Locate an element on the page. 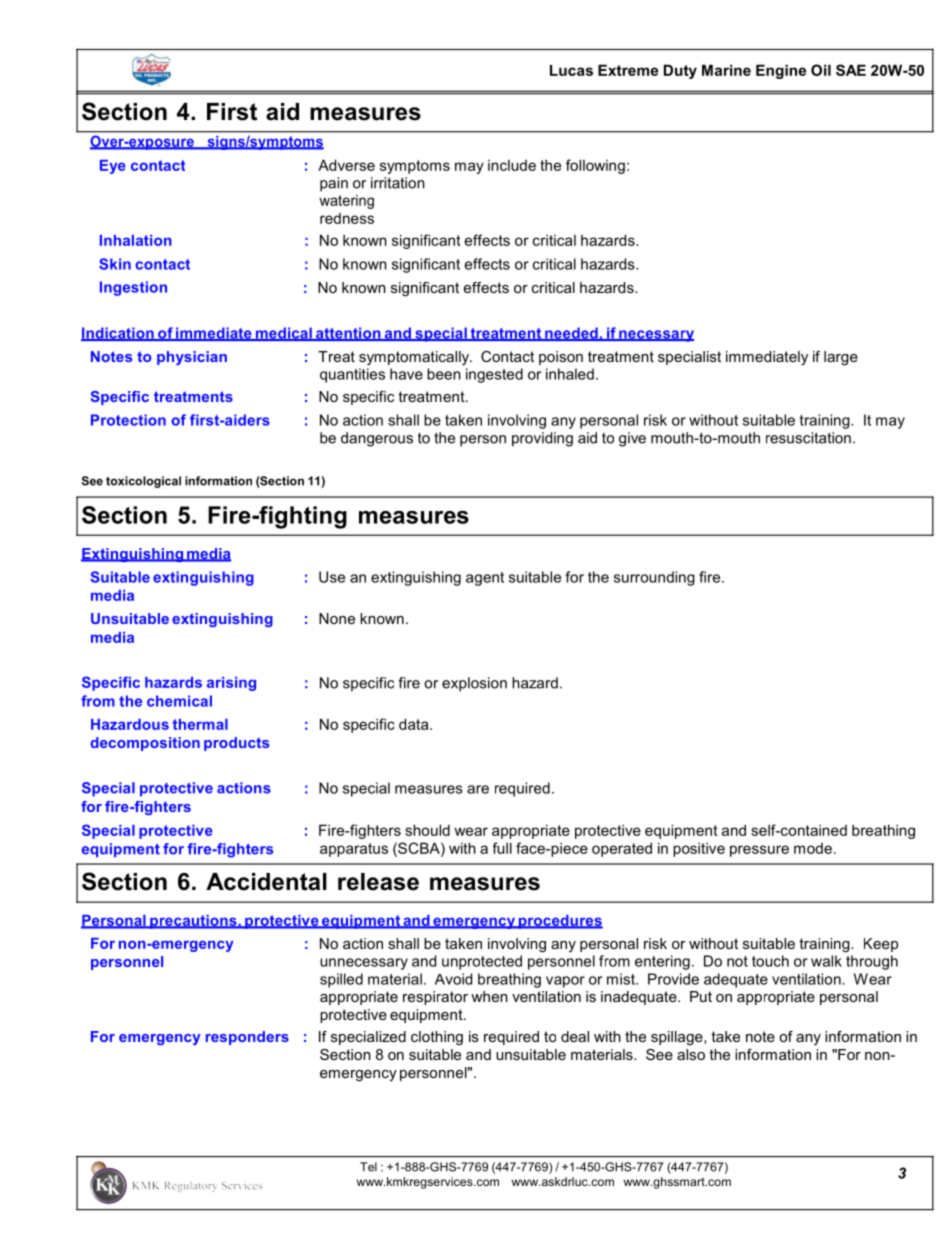 This page has height=1233, width=952. when is located at coordinates (489, 996).
